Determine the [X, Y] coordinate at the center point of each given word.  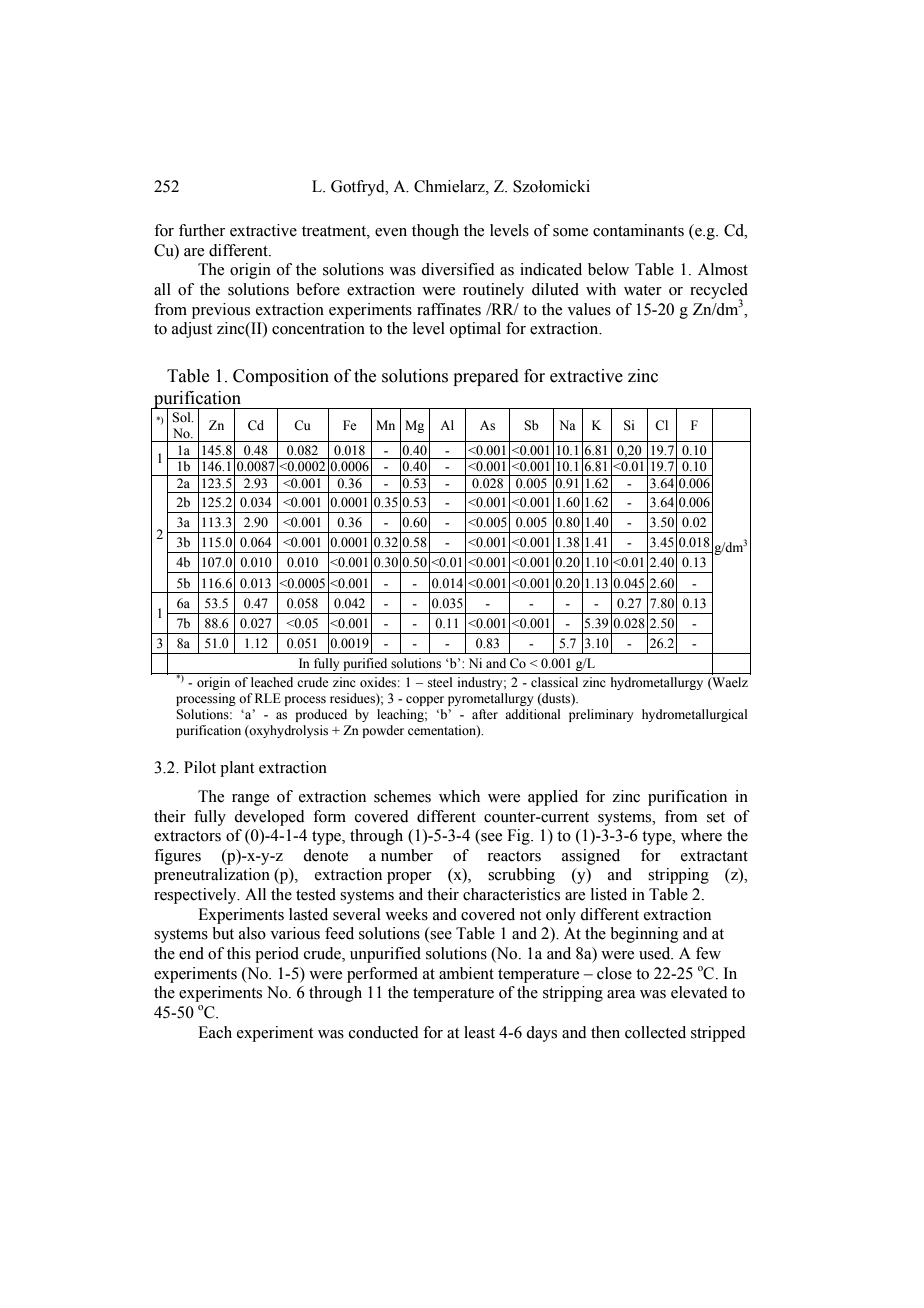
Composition [281, 377]
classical [554, 682]
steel [440, 682]
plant [237, 769]
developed [269, 818]
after [485, 714]
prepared [486, 377]
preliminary [601, 715]
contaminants [638, 230]
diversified [458, 269]
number [407, 855]
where [701, 835]
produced [321, 715]
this [239, 953]
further [202, 230]
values [589, 309]
